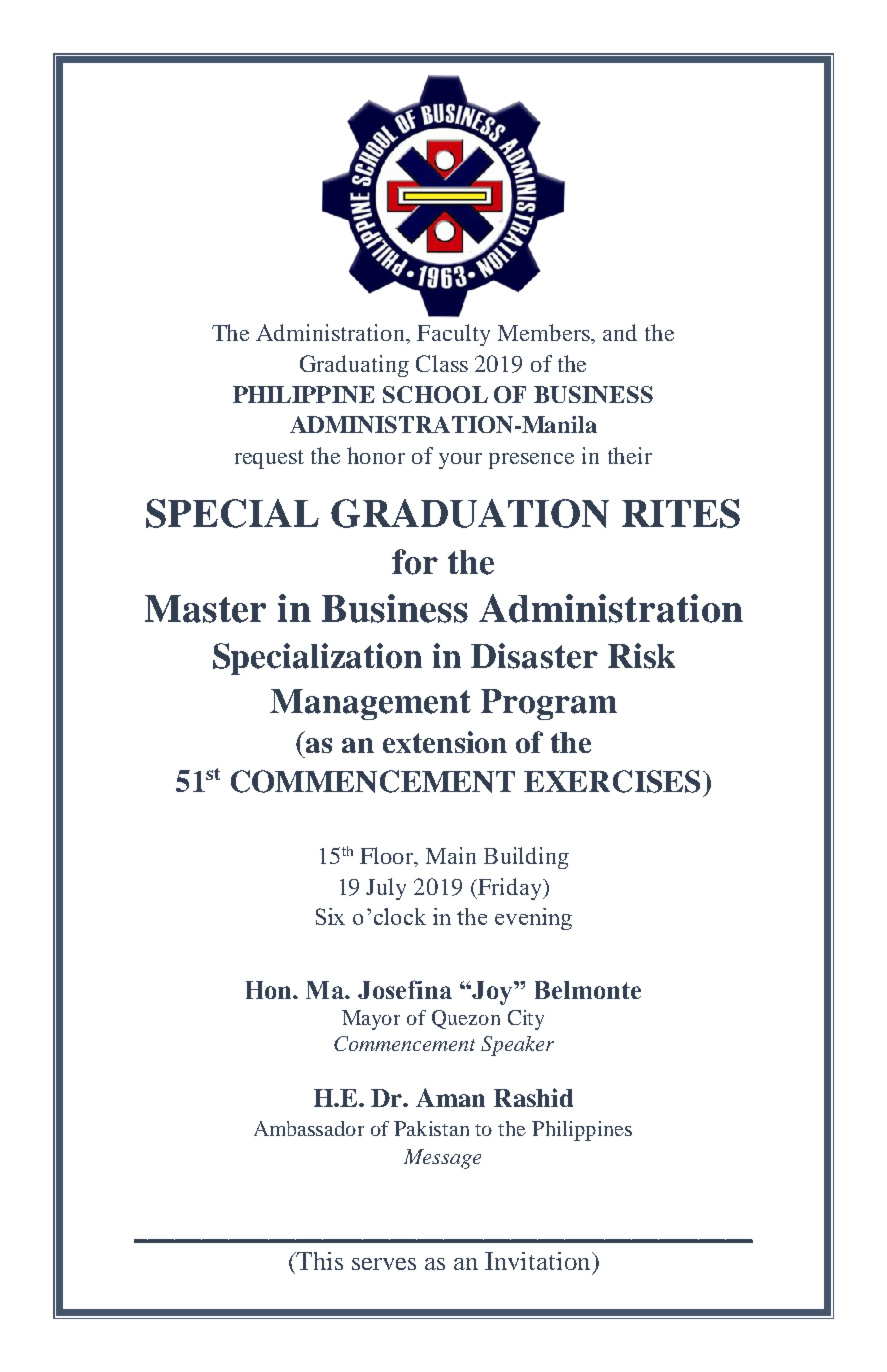 The height and width of the page is (1372, 887). What do you see at coordinates (384, 1264) in the page?
I see `serves` at bounding box center [384, 1264].
